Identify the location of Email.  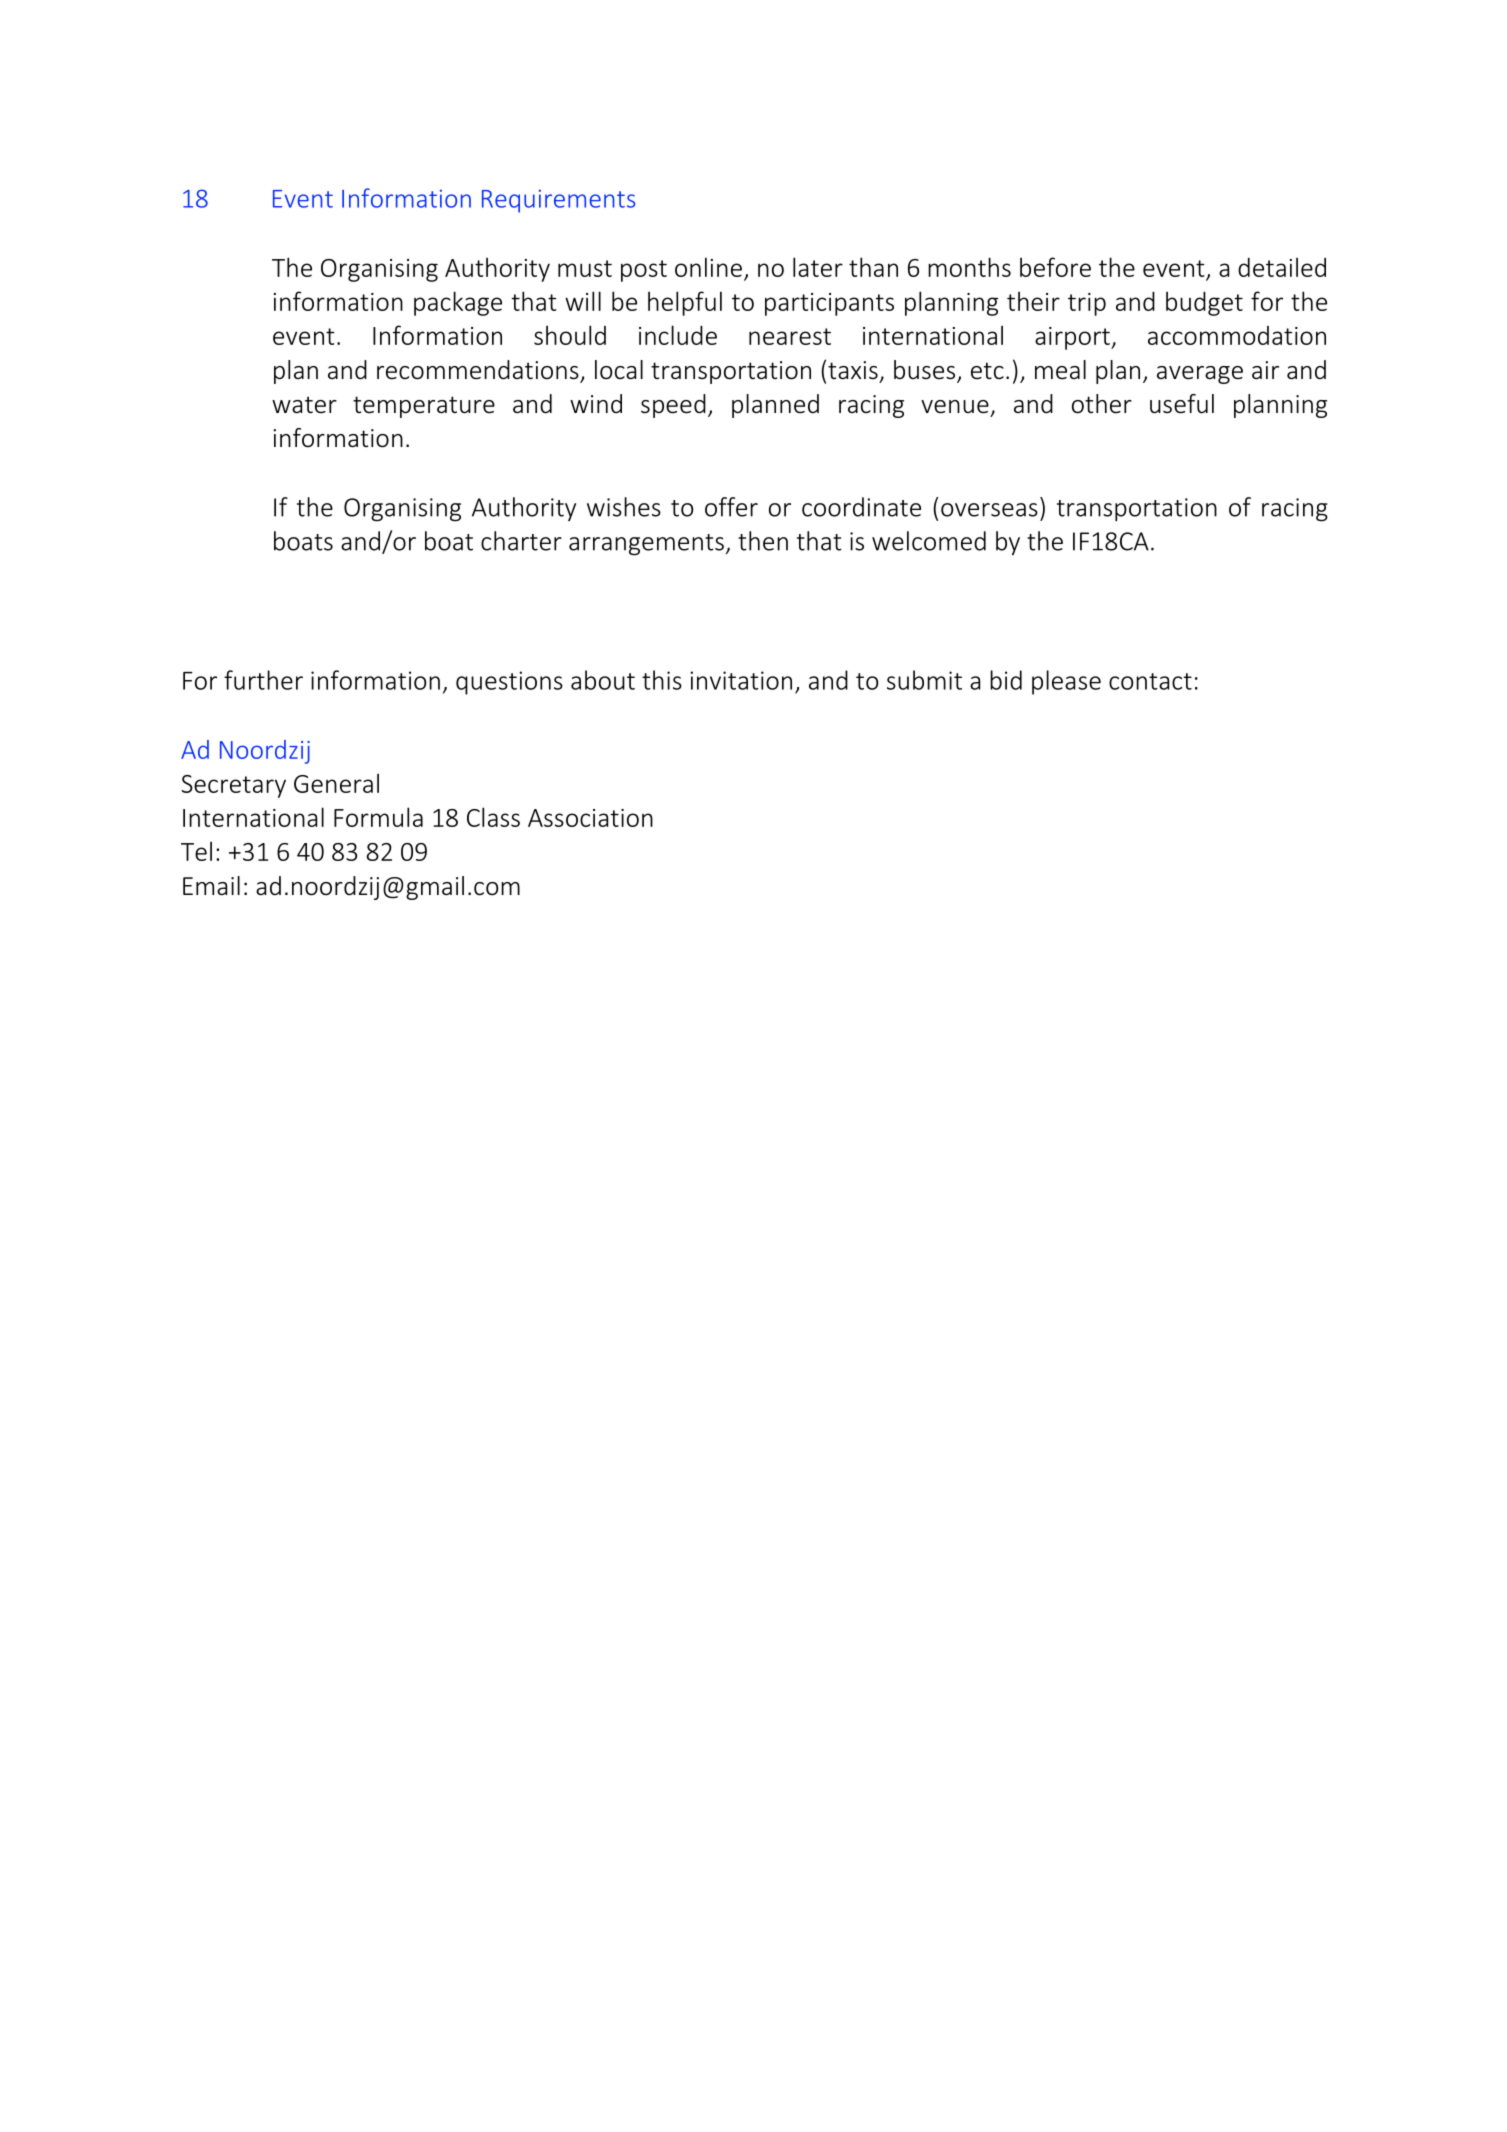
(211, 885).
